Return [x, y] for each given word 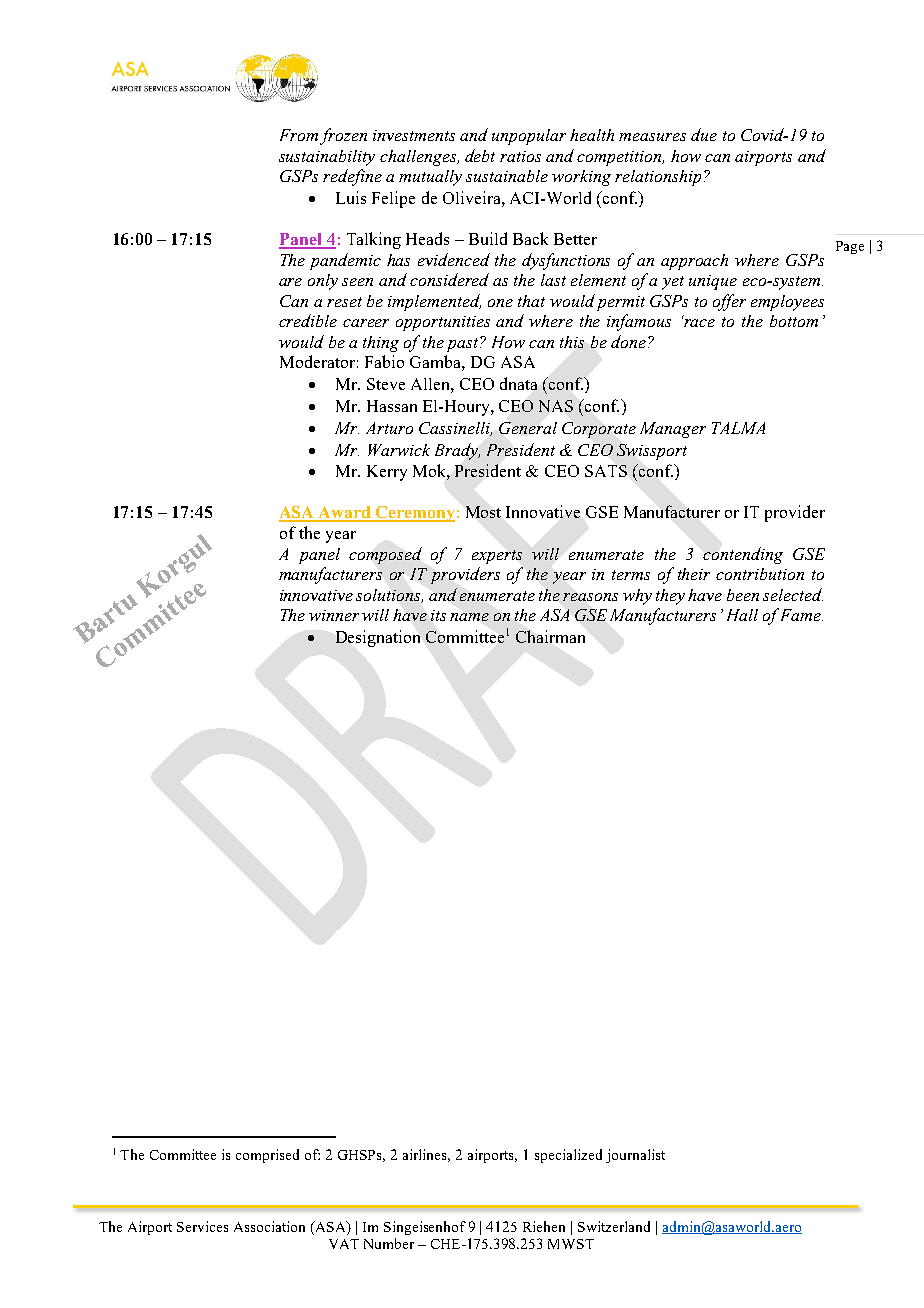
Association [269, 1226]
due [704, 134]
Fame [800, 614]
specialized [568, 1156]
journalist [635, 1156]
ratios [520, 156]
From [299, 135]
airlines [426, 1155]
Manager [673, 430]
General [528, 428]
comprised [267, 1156]
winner [334, 615]
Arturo [389, 428]
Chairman [550, 636]
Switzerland [614, 1226]
